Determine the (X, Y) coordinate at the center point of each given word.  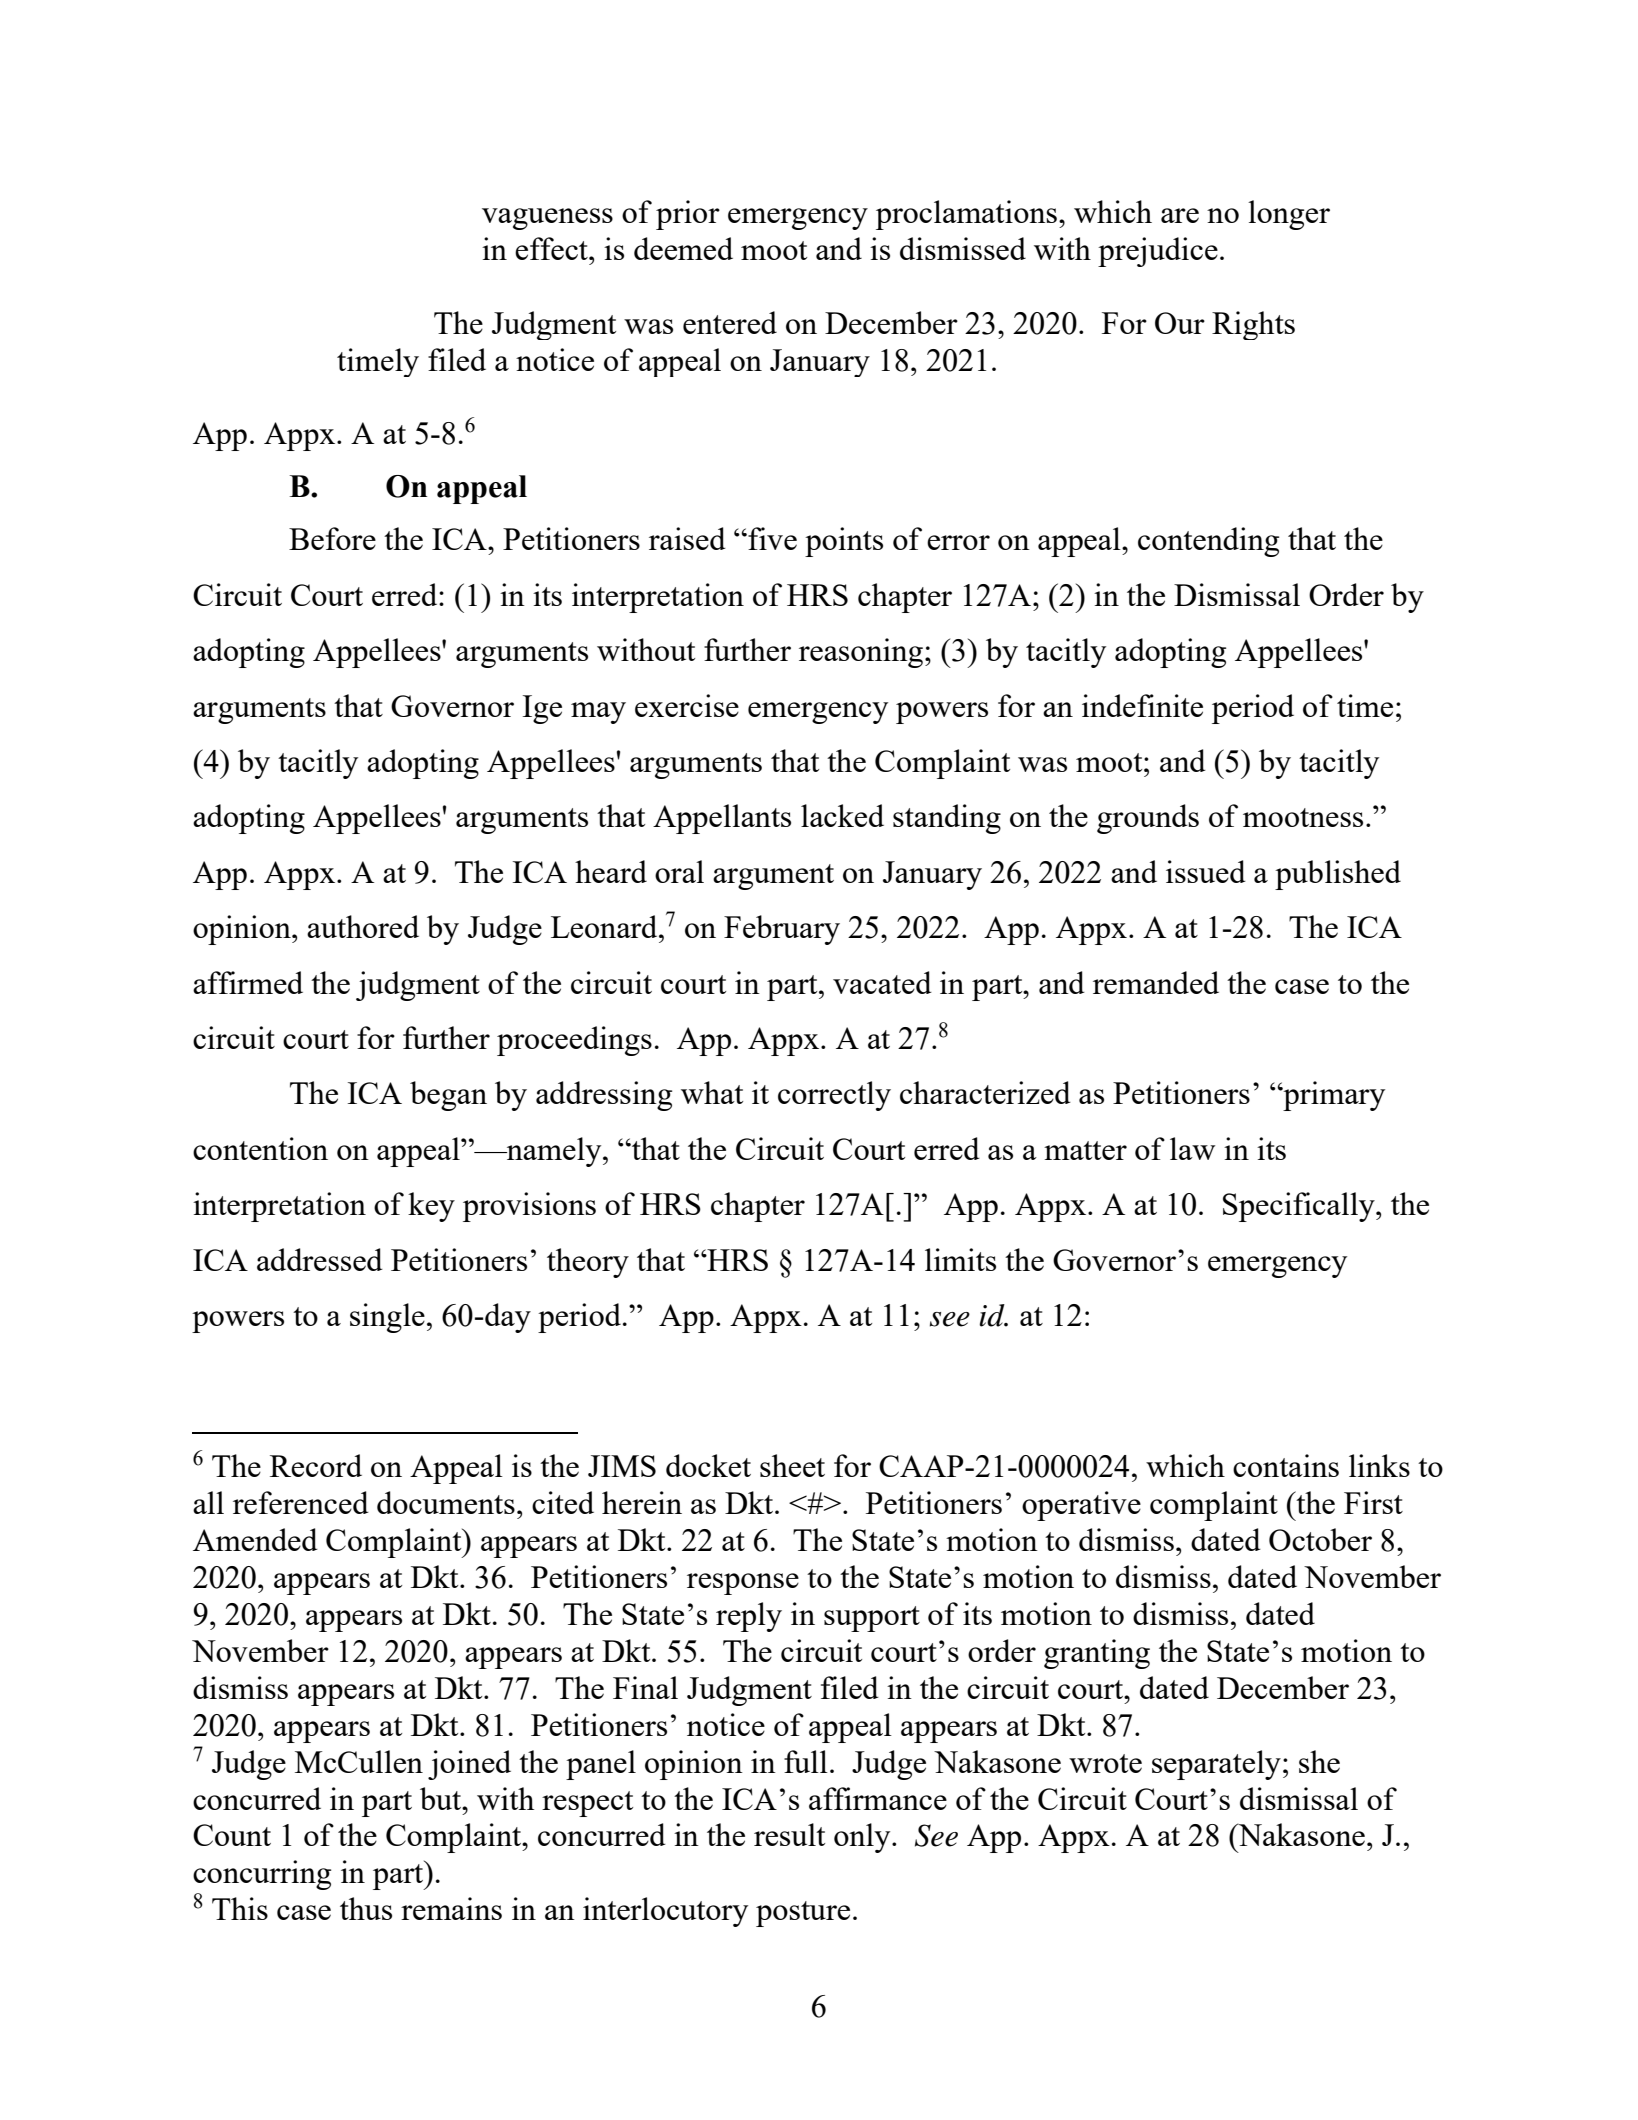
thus (366, 1908)
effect (552, 248)
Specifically (1300, 1207)
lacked (842, 815)
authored (363, 926)
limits (960, 1259)
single (387, 1318)
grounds (1148, 819)
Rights (1253, 325)
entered (730, 322)
